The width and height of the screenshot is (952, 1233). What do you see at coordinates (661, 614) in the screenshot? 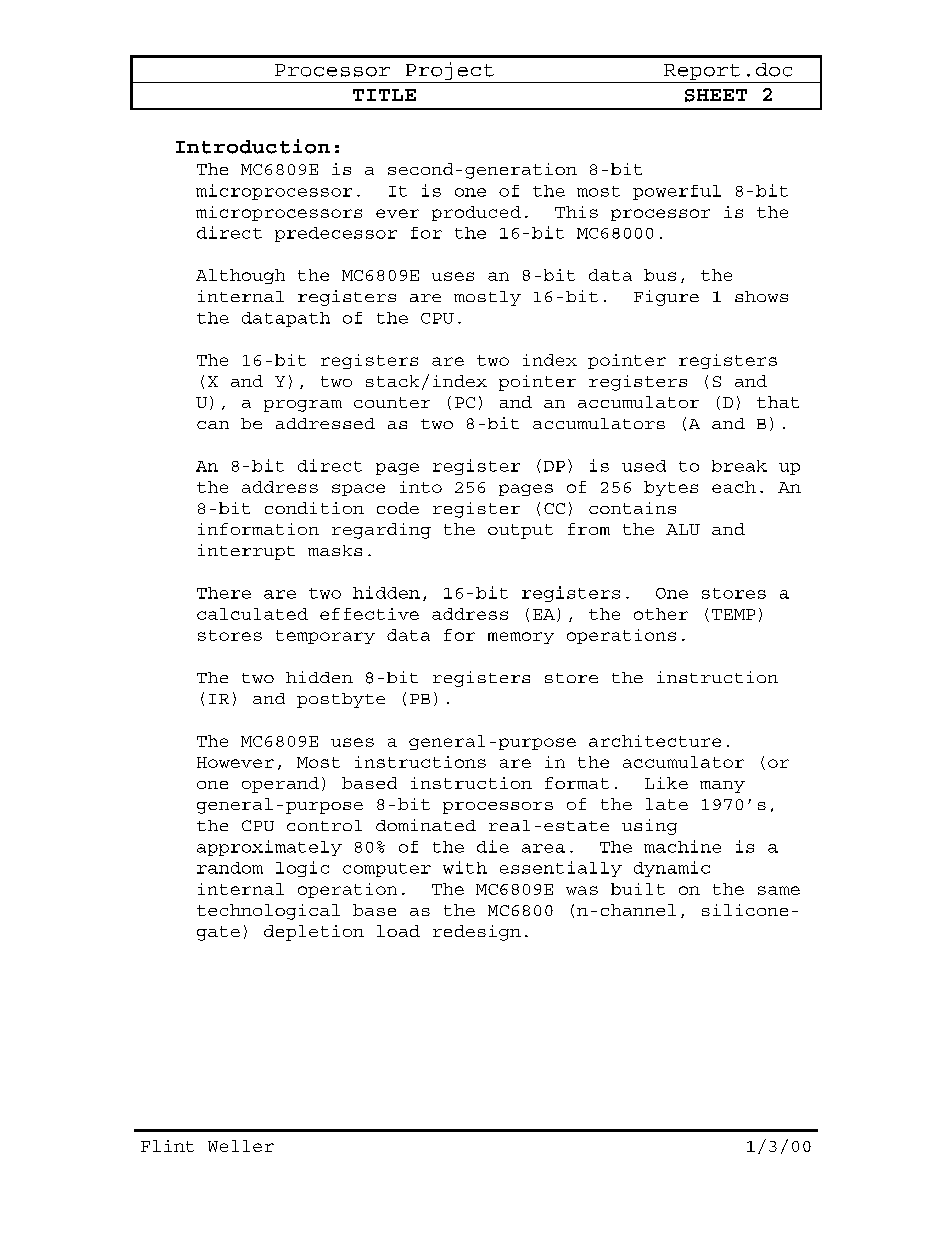
I see `other` at bounding box center [661, 614].
